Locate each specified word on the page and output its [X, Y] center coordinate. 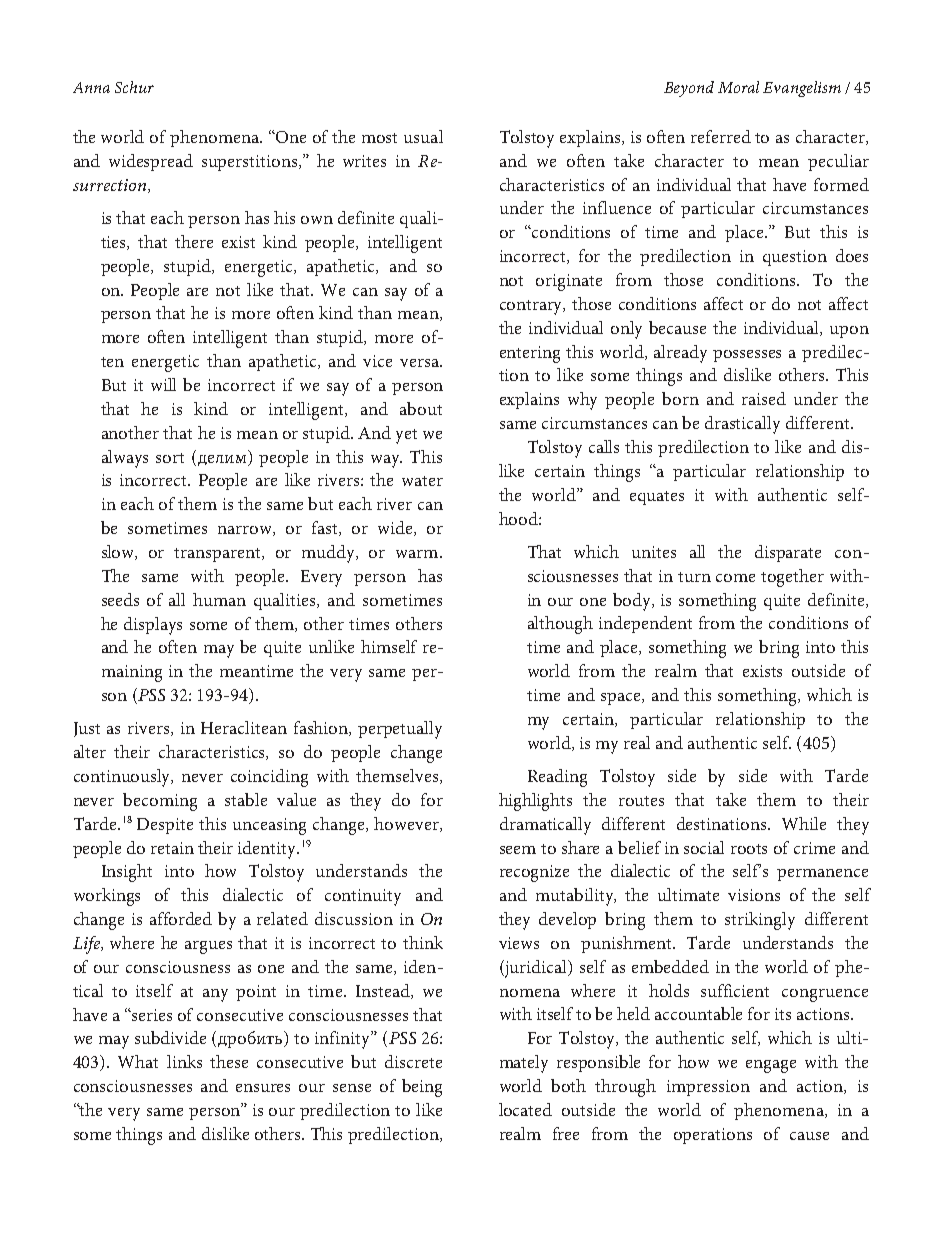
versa [420, 363]
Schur [134, 87]
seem [518, 850]
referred [721, 136]
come [735, 578]
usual [423, 136]
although [560, 625]
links [184, 1061]
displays [153, 626]
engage [771, 1066]
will [163, 384]
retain [172, 848]
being [422, 1088]
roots [749, 849]
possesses [747, 356]
